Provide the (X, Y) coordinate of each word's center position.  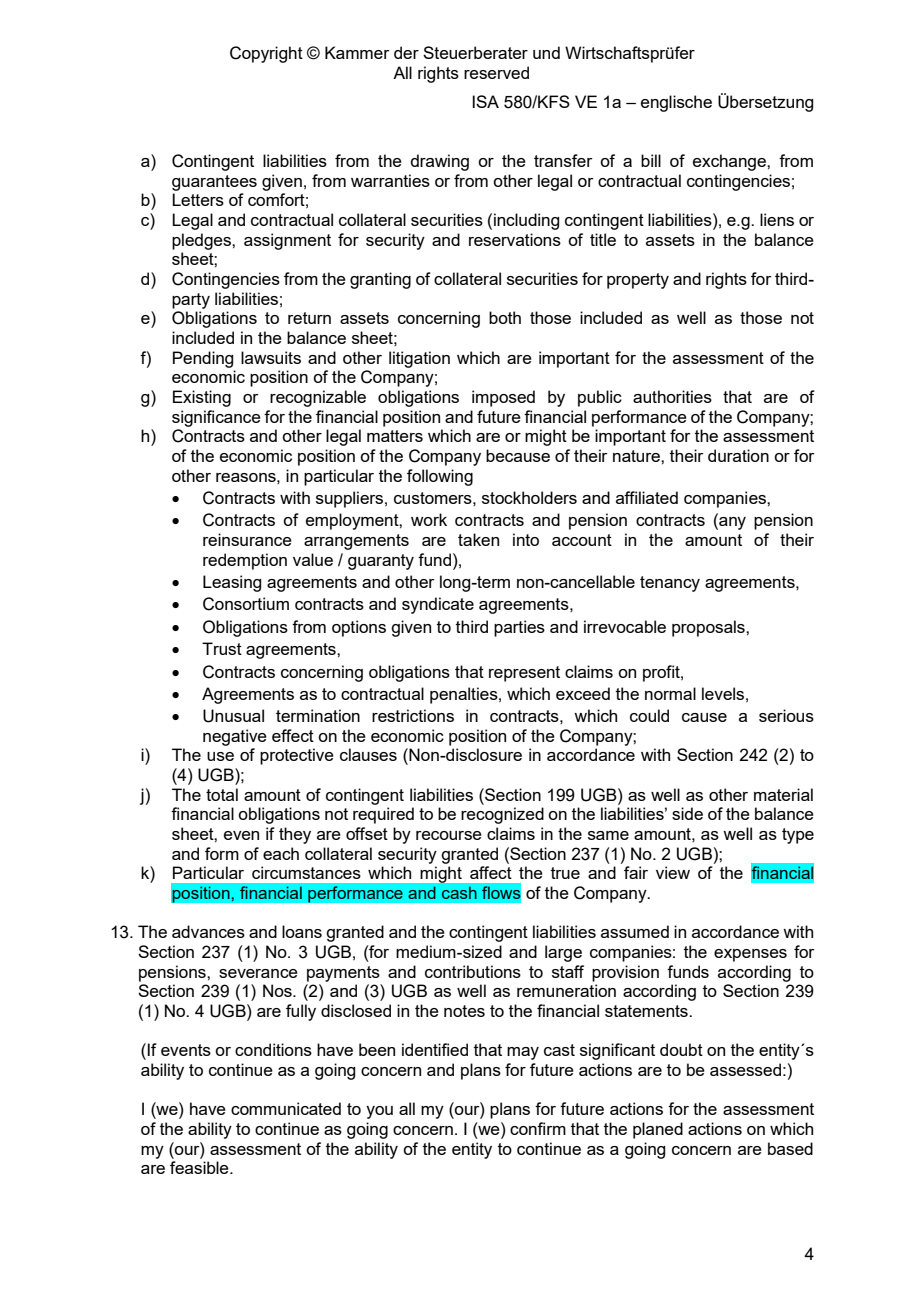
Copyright (266, 54)
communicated (286, 1108)
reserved (496, 72)
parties (519, 628)
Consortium (246, 604)
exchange (730, 162)
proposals (709, 628)
